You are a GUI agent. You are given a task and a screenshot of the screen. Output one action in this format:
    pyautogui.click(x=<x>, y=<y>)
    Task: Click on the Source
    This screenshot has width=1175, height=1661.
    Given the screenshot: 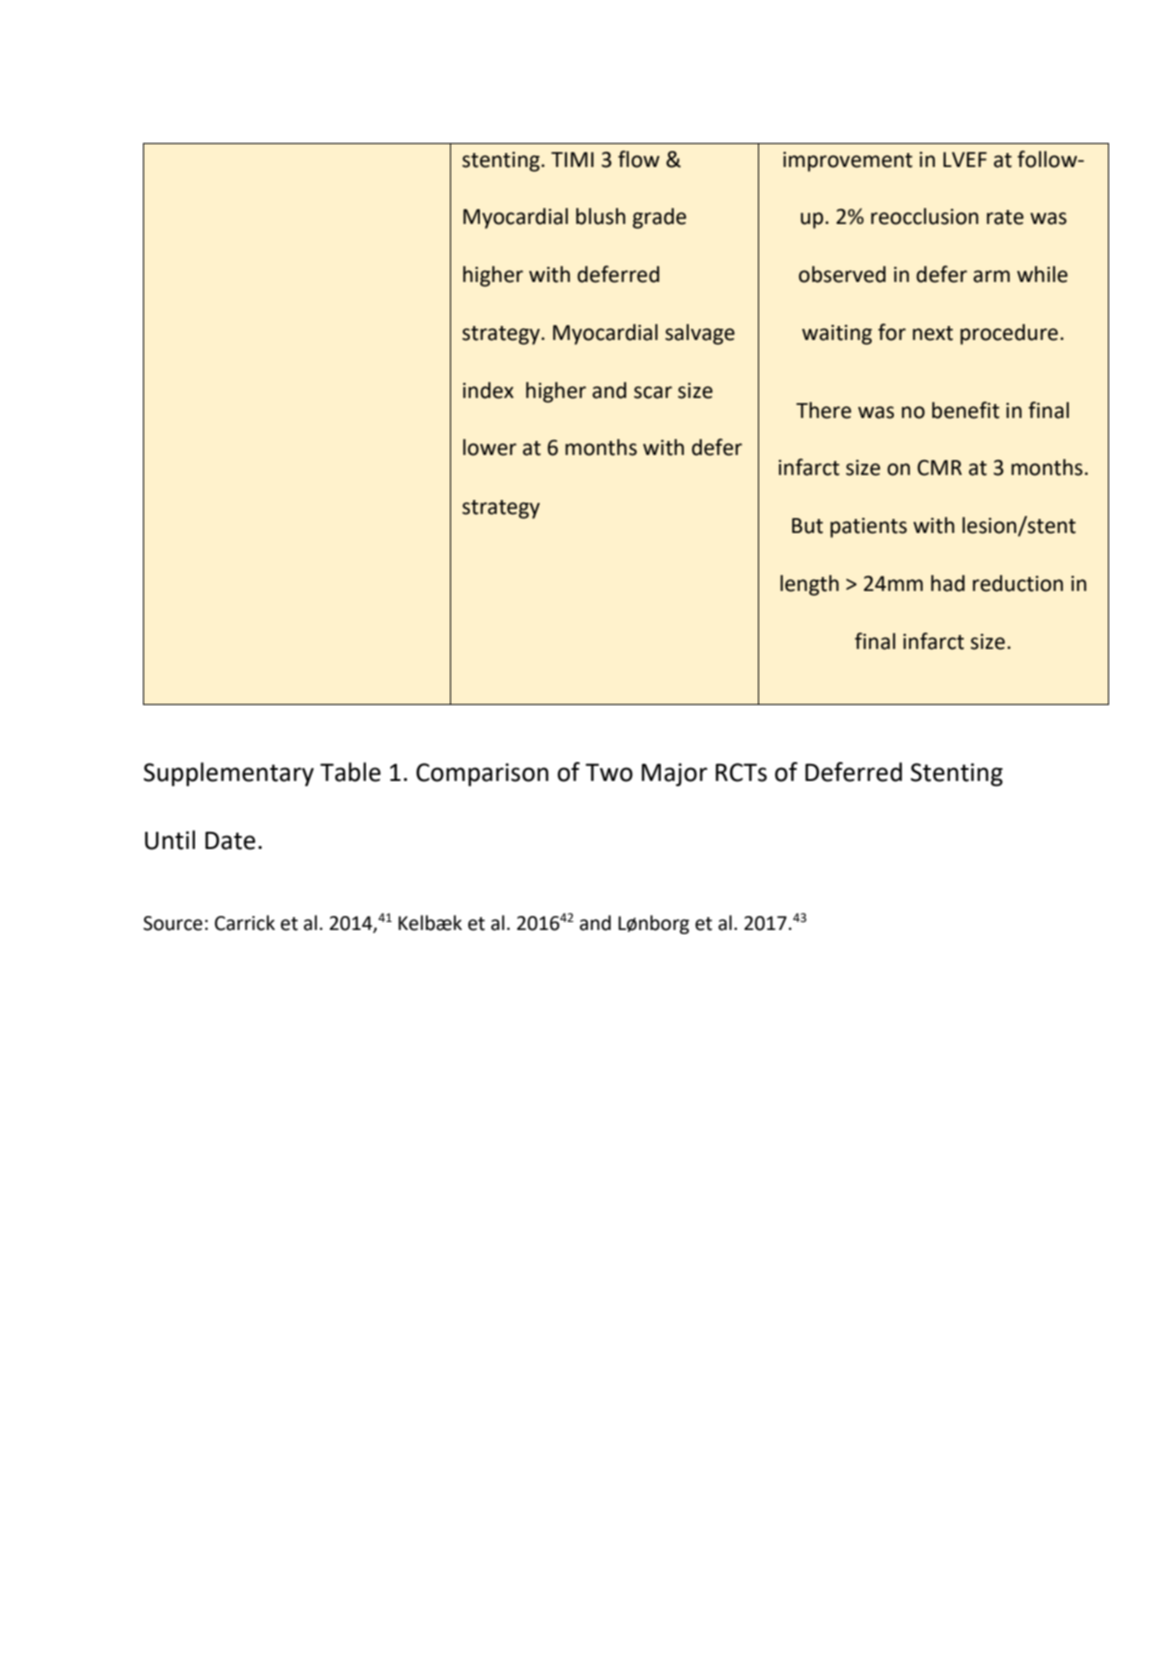 What is the action you would take?
    pyautogui.click(x=173, y=923)
